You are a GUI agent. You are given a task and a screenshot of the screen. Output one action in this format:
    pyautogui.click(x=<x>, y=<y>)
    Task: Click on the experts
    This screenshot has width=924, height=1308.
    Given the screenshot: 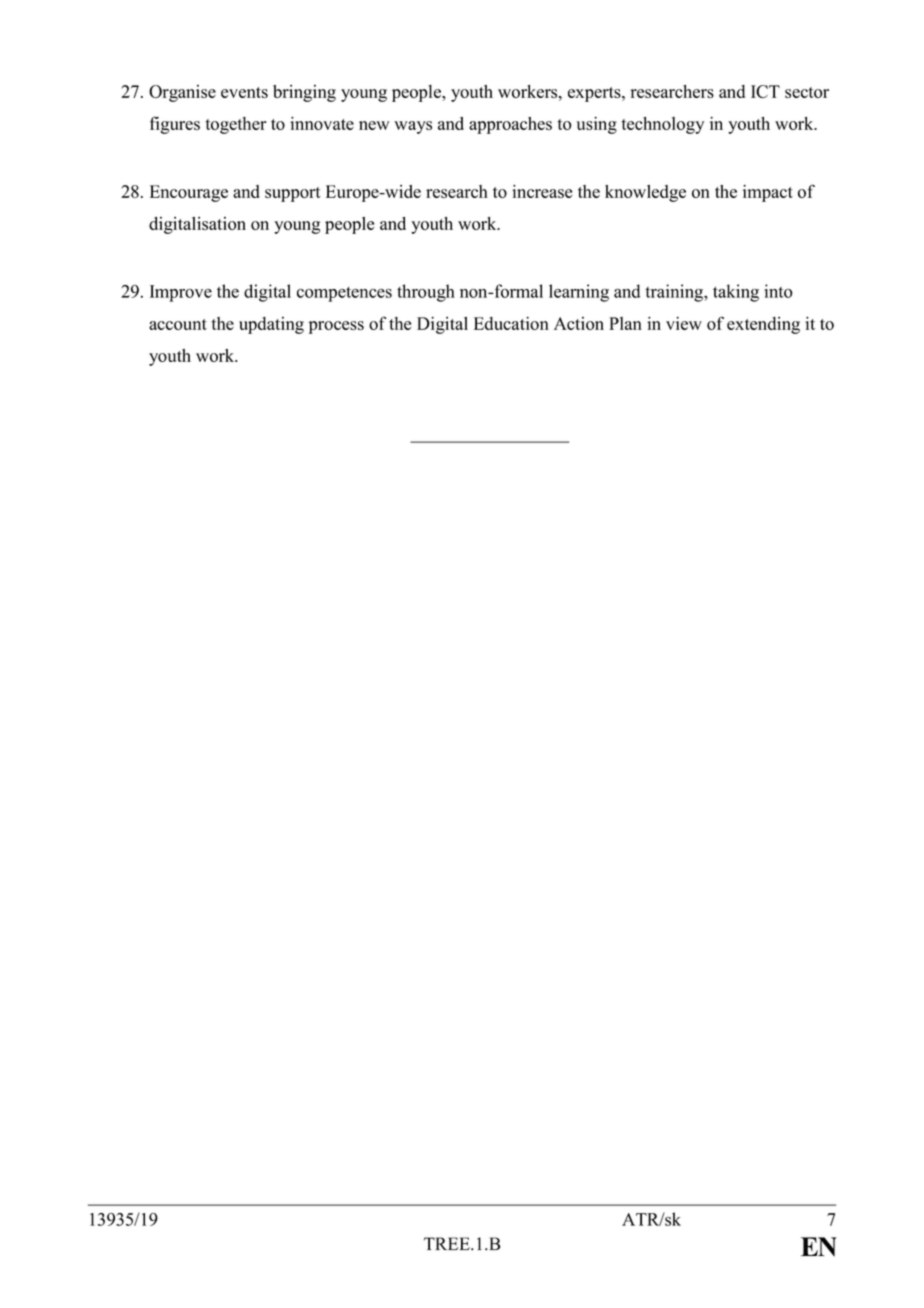 What is the action you would take?
    pyautogui.click(x=595, y=94)
